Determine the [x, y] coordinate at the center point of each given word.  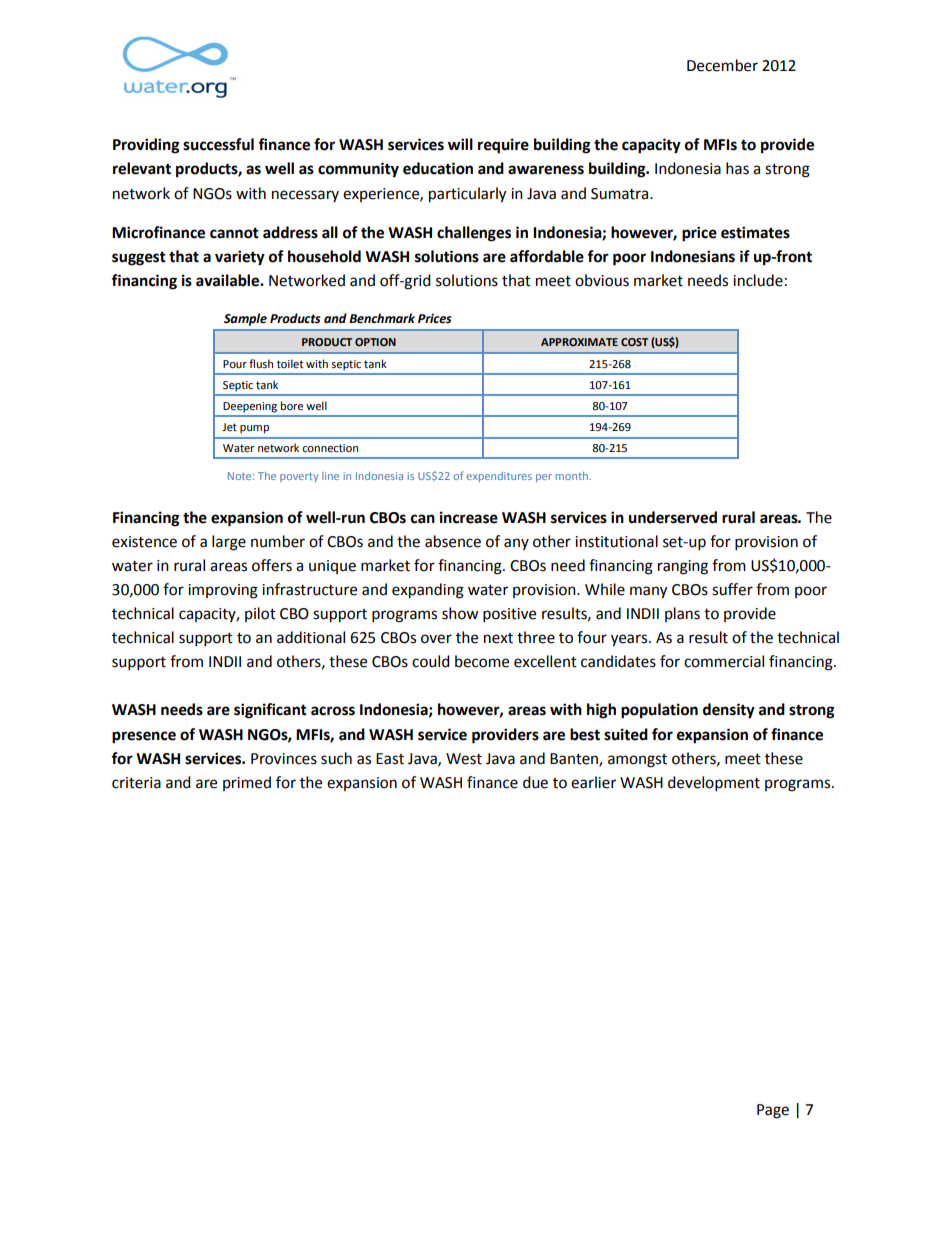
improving [223, 591]
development [714, 784]
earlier [593, 782]
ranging [683, 567]
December [722, 65]
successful [218, 144]
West [464, 759]
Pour [235, 364]
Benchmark [382, 318]
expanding [428, 591]
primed [247, 783]
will [460, 144]
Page [773, 1111]
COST [634, 342]
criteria [136, 783]
